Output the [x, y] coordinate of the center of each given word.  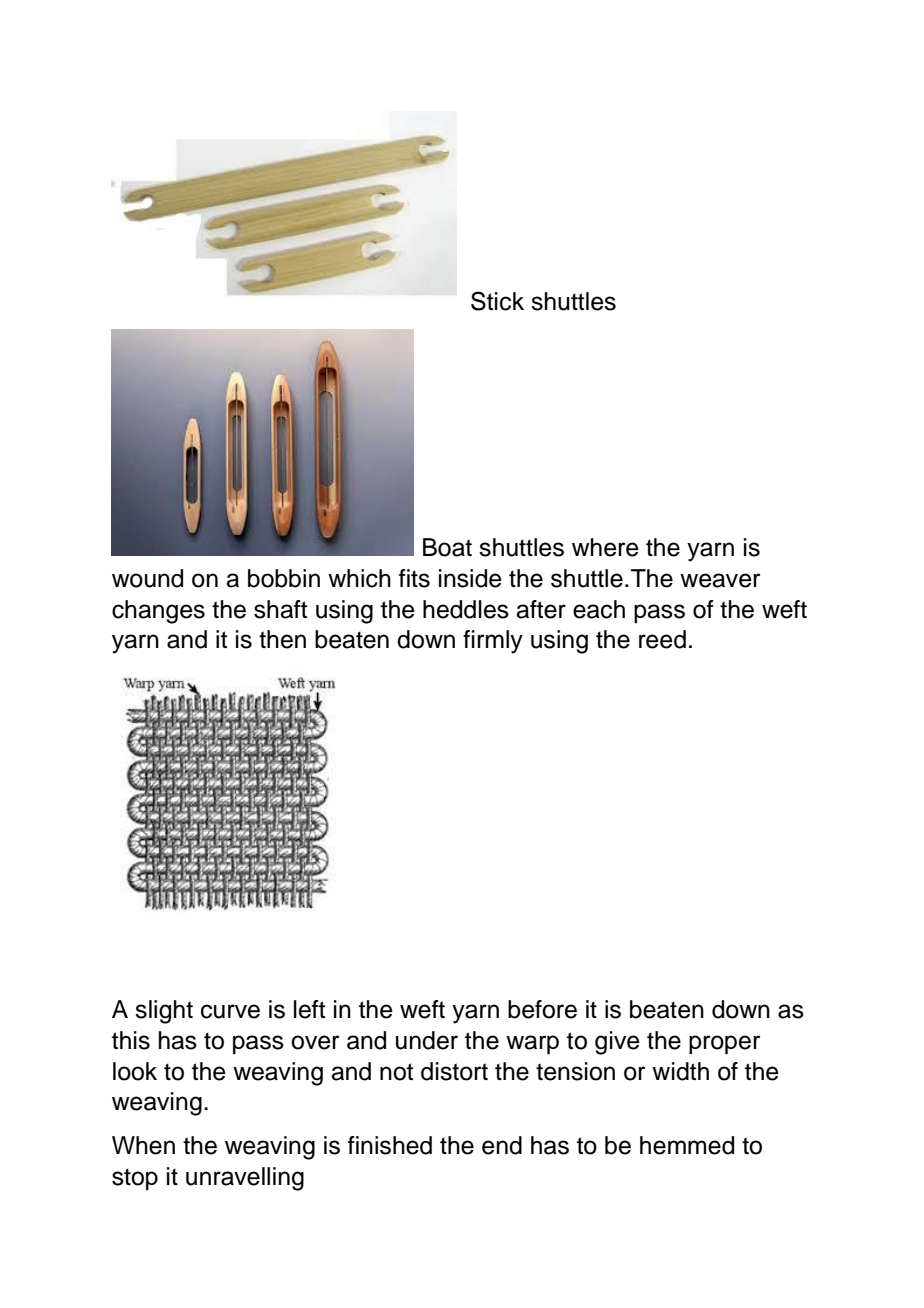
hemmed [687, 1145]
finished [390, 1145]
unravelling [245, 1179]
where [605, 547]
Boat [447, 547]
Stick [497, 301]
